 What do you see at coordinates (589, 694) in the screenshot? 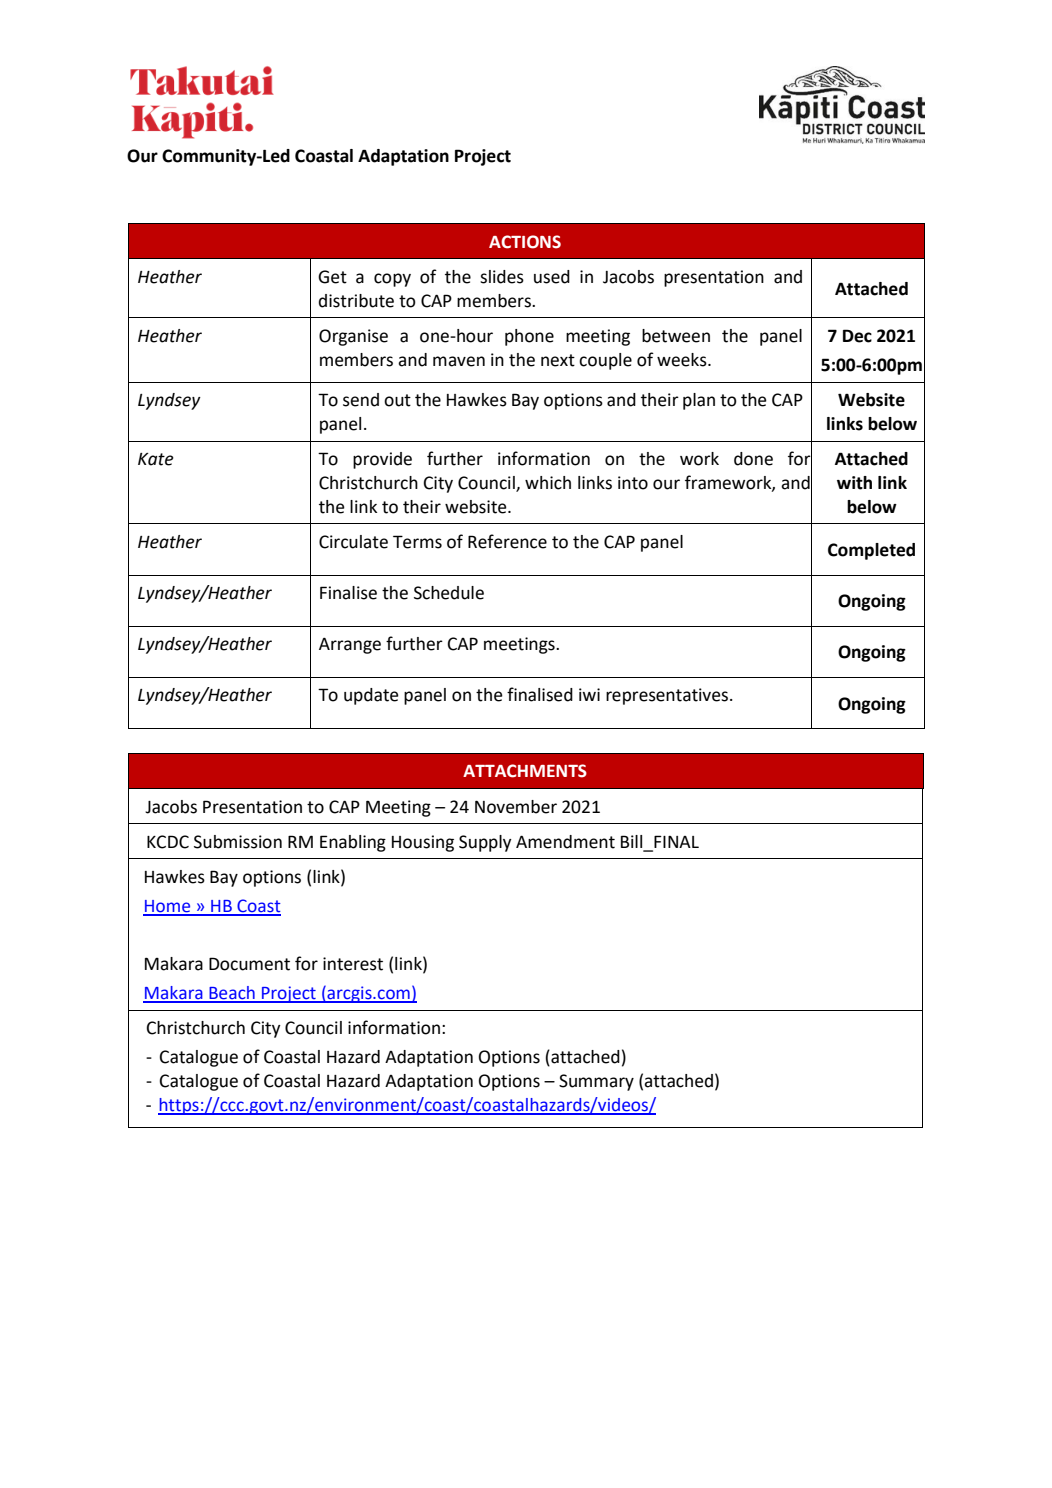
I see `iwi` at bounding box center [589, 694].
